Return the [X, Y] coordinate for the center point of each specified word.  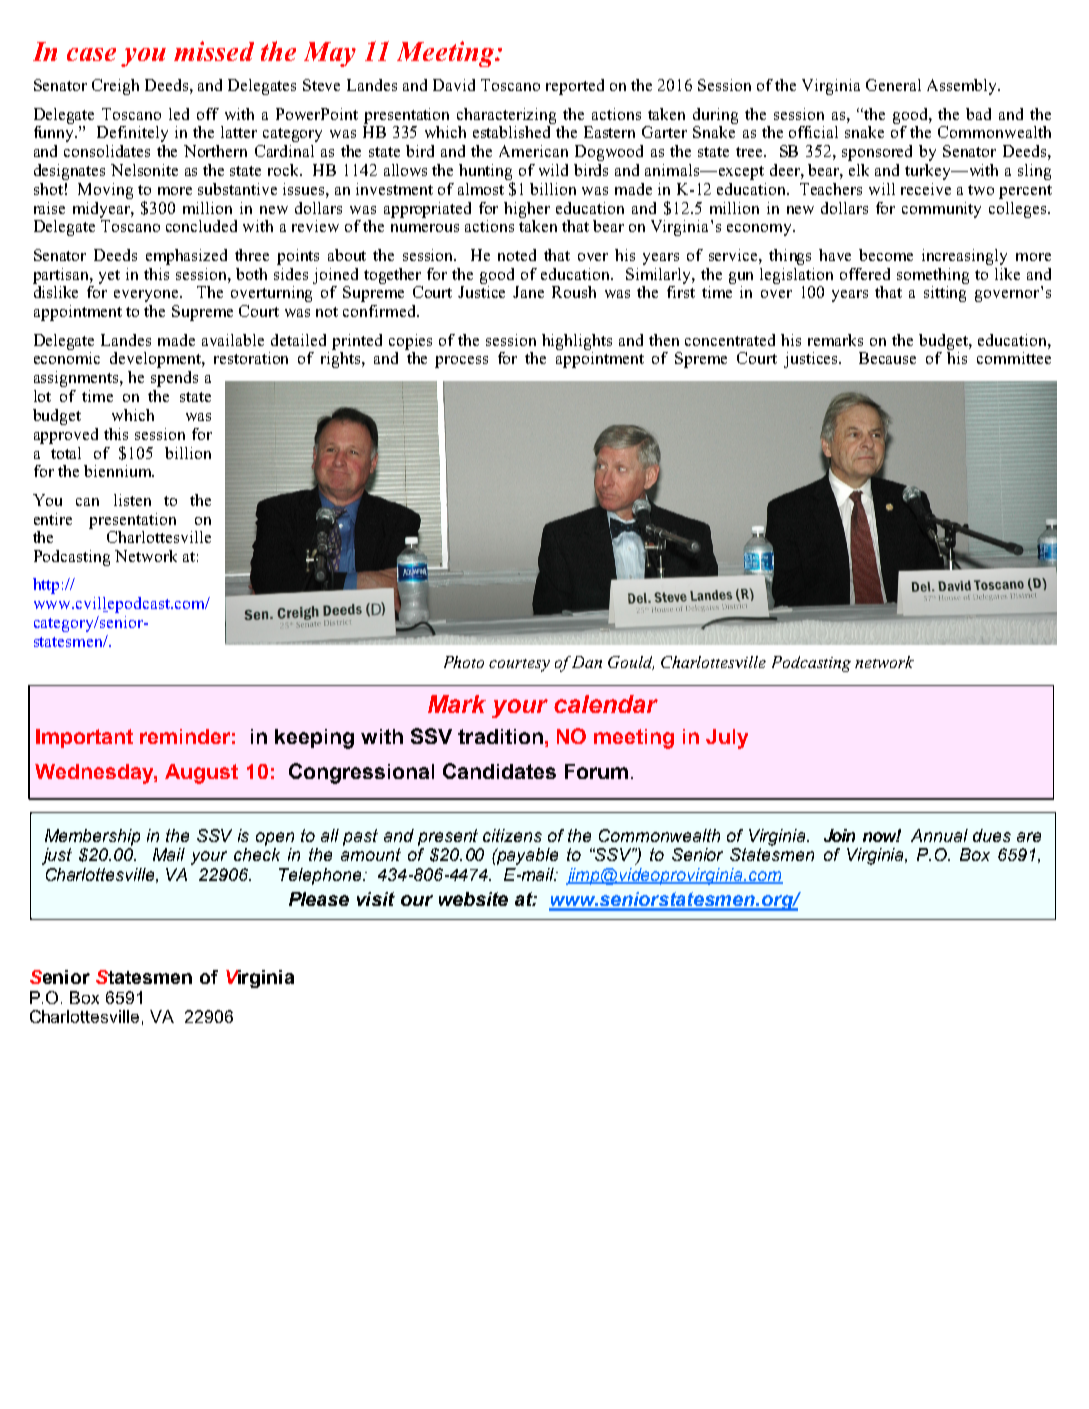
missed [214, 51]
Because [887, 358]
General [893, 85]
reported [575, 87]
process [461, 362]
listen [132, 500]
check [257, 854]
